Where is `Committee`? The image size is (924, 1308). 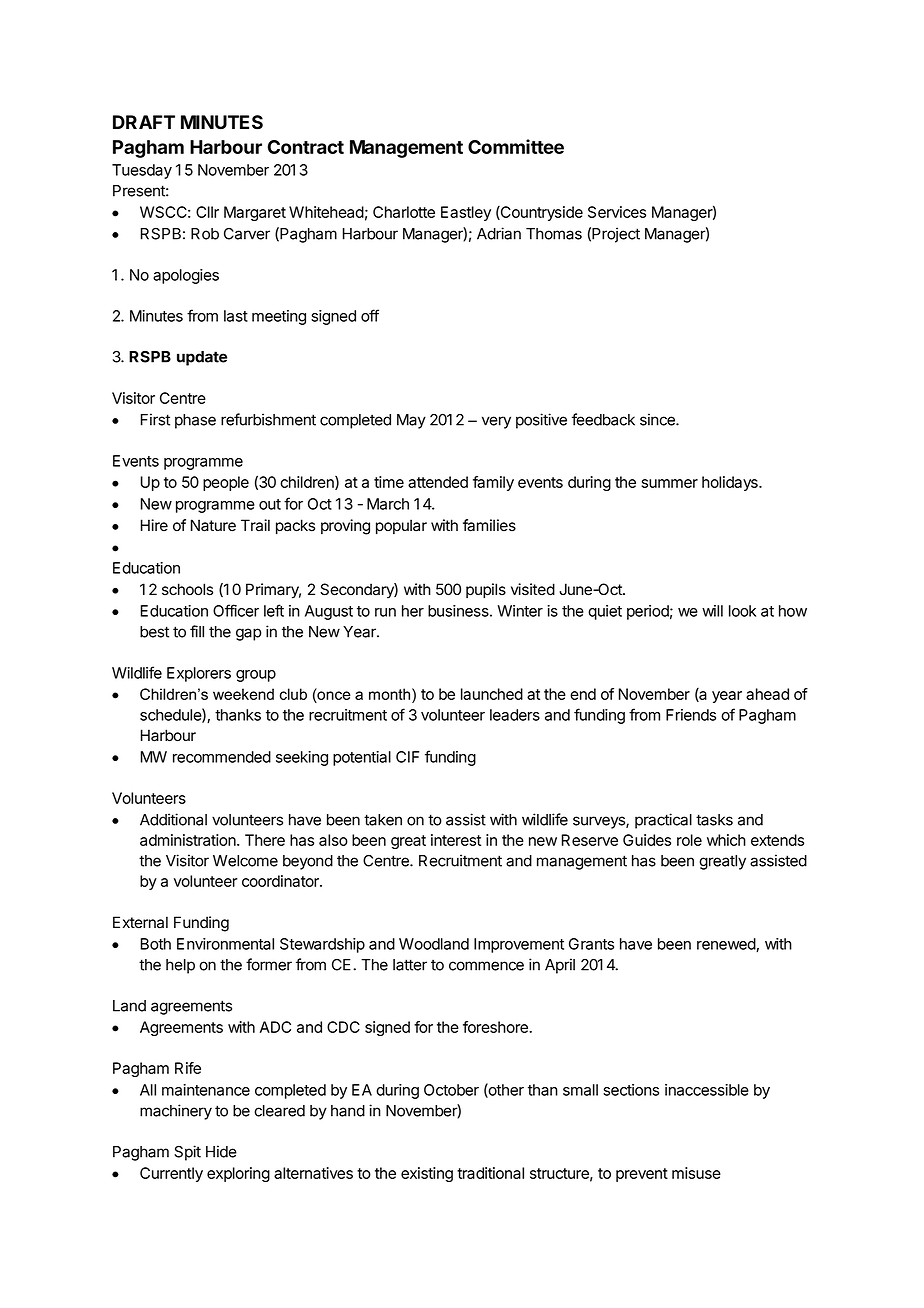 Committee is located at coordinates (516, 146).
